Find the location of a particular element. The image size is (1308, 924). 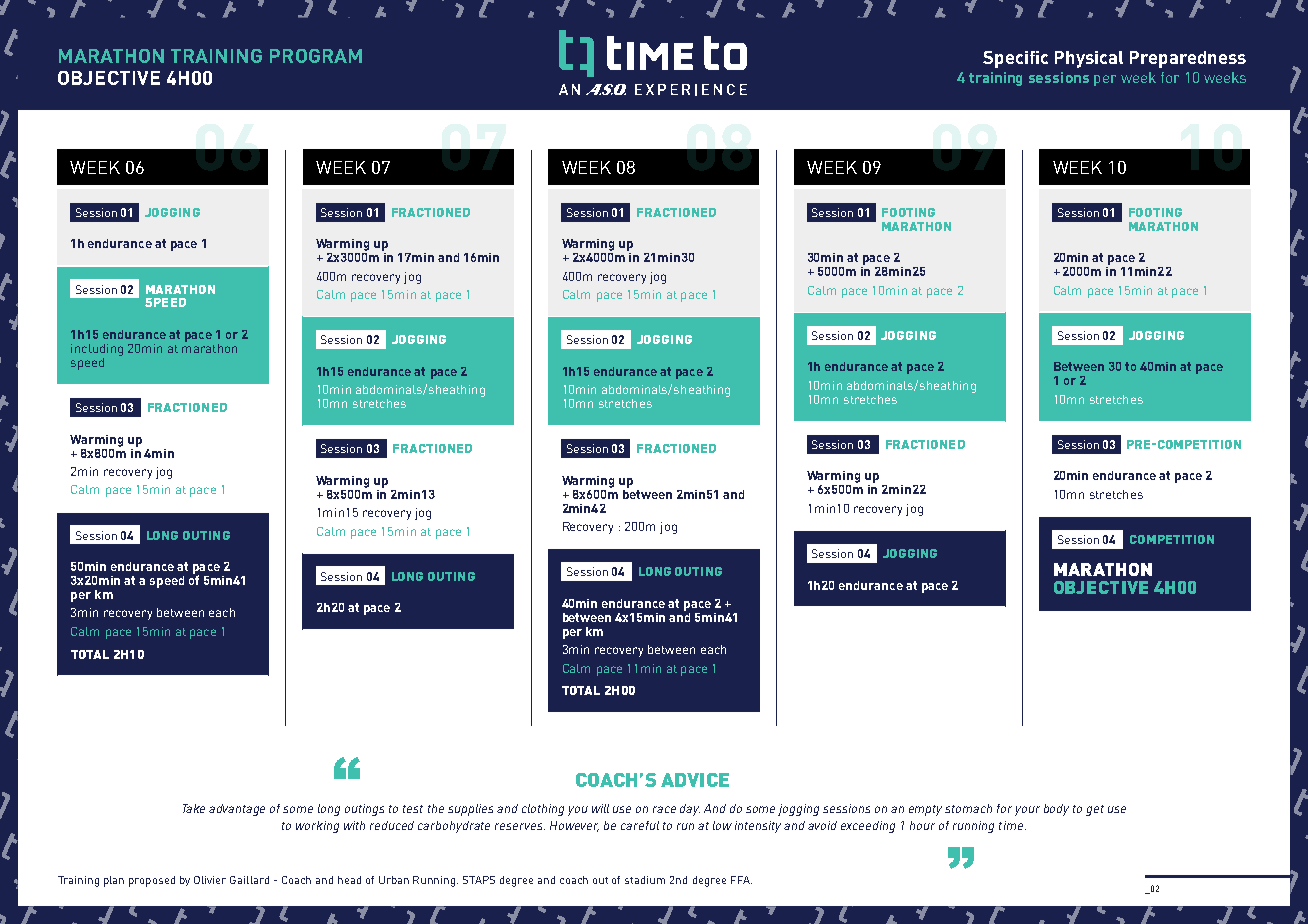

Take is located at coordinates (194, 808).
